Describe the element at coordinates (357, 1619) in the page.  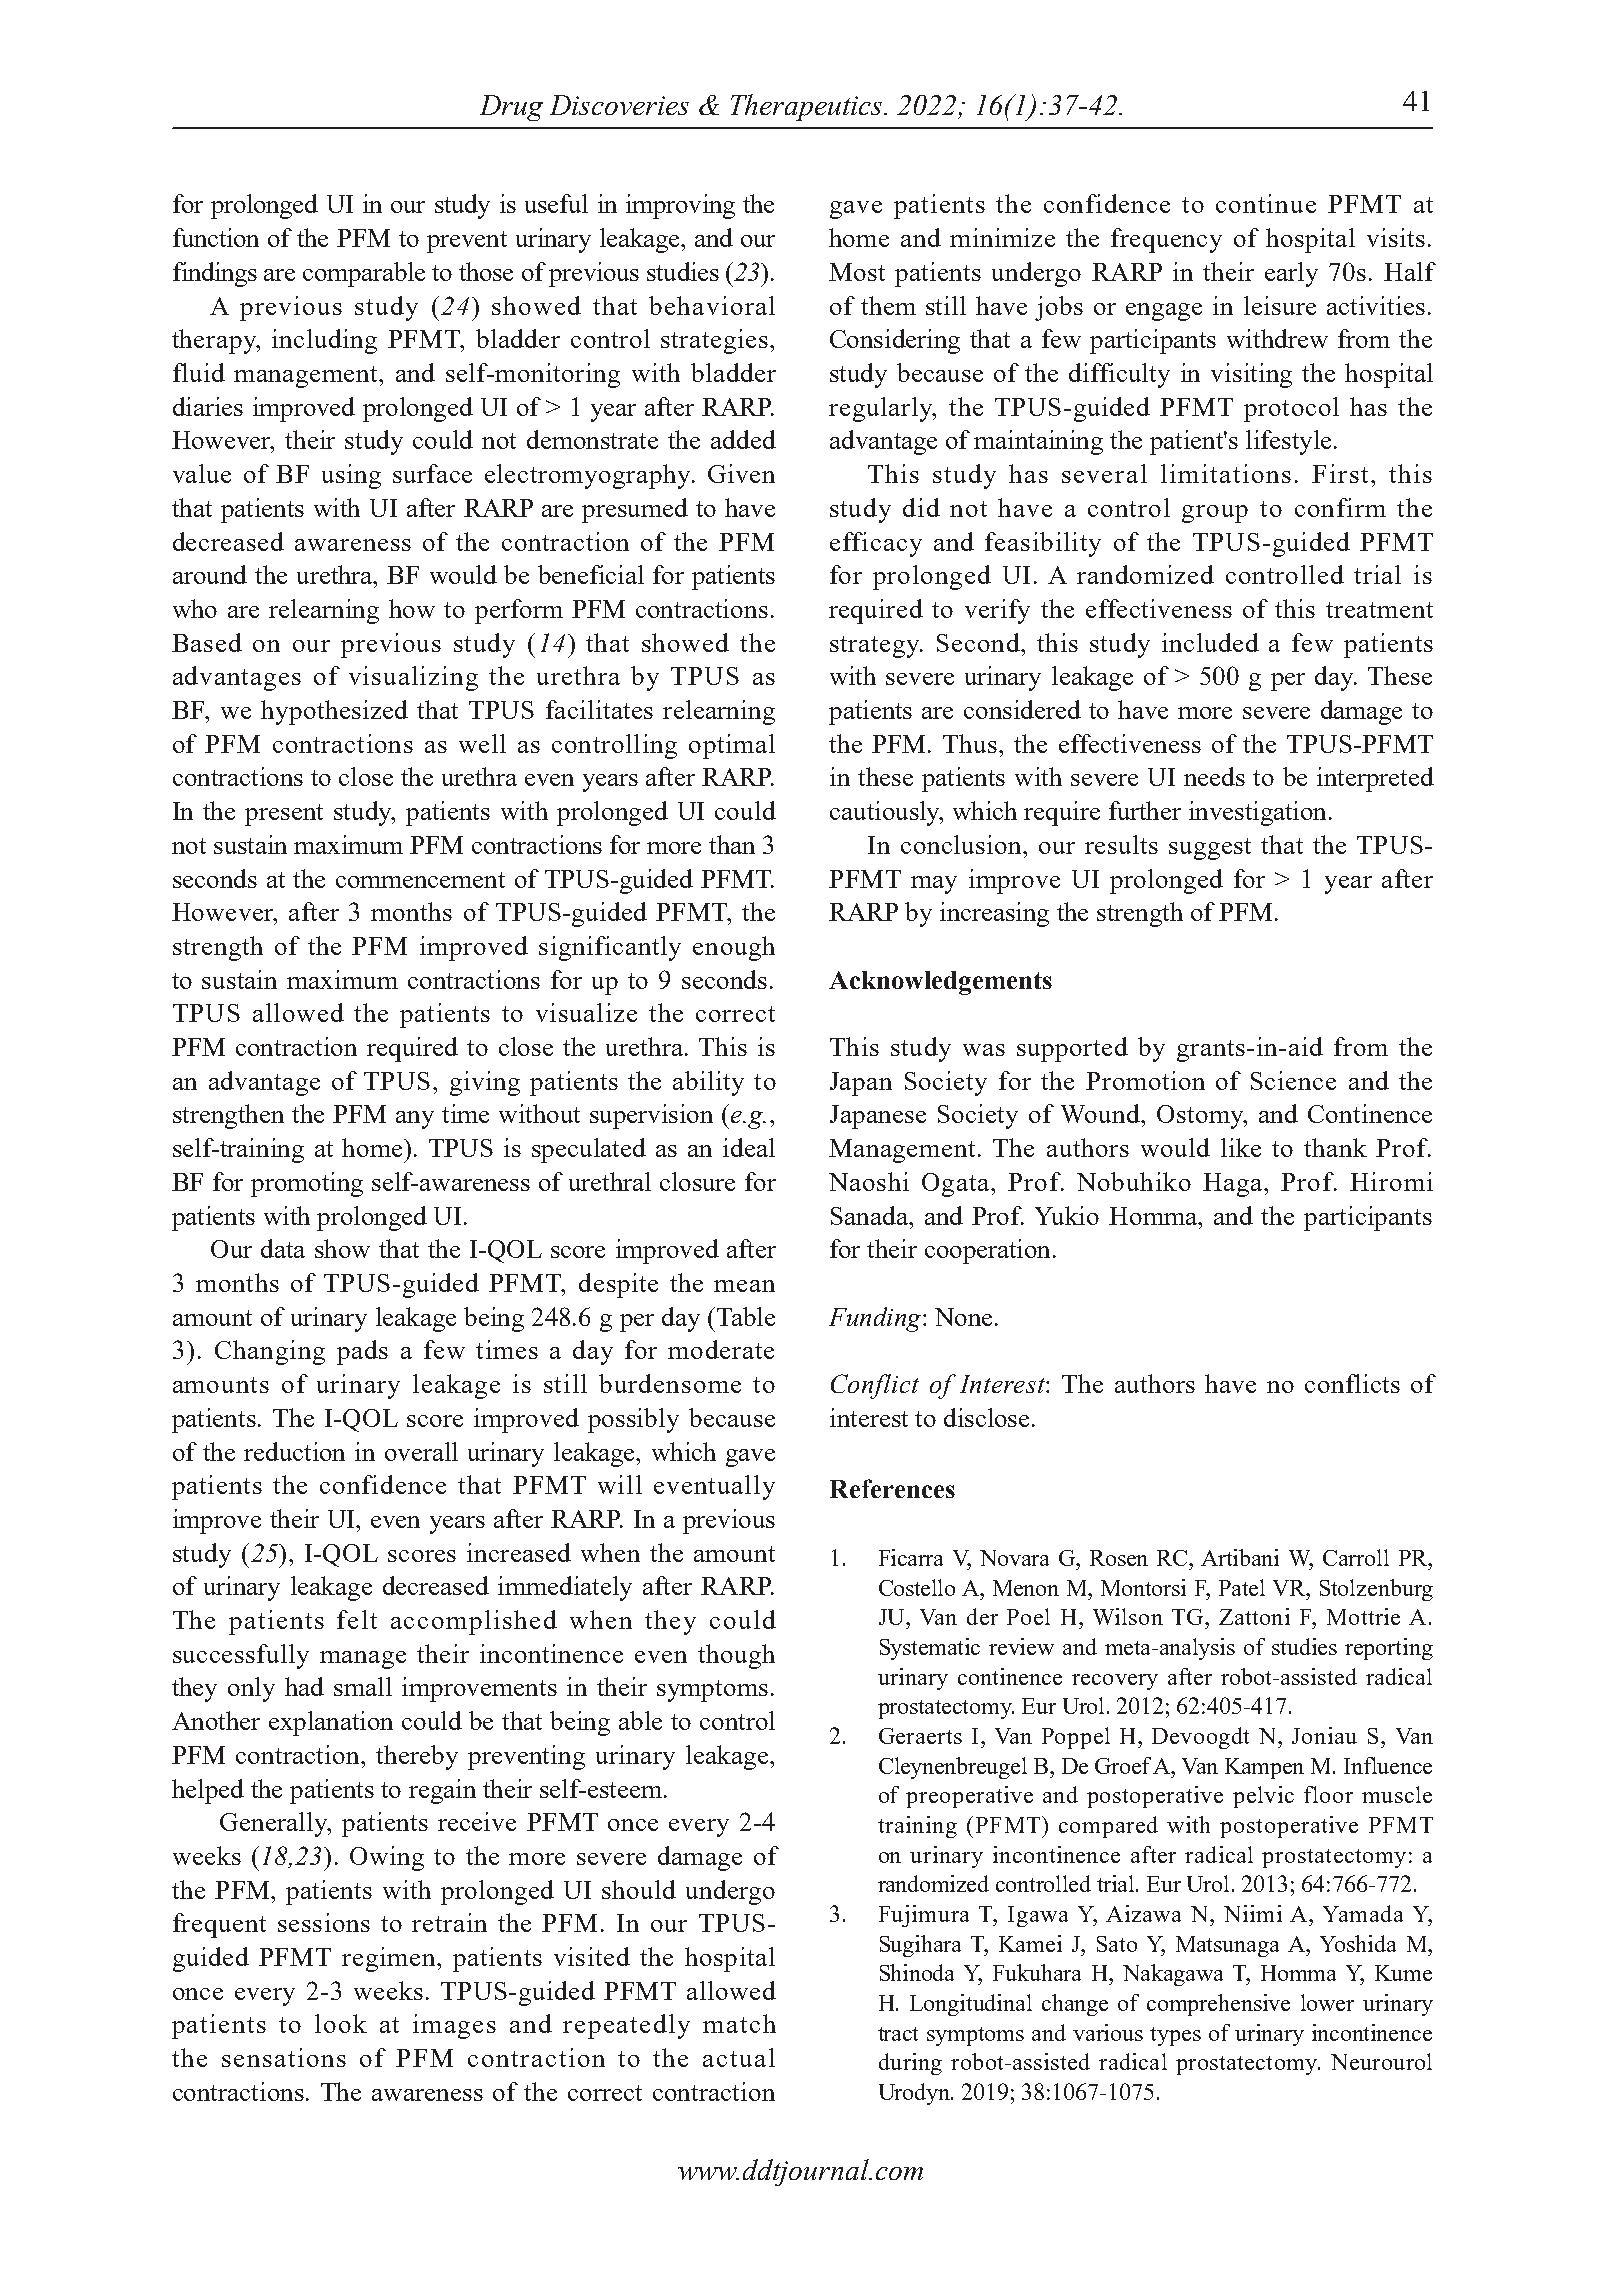
I see `felt` at that location.
